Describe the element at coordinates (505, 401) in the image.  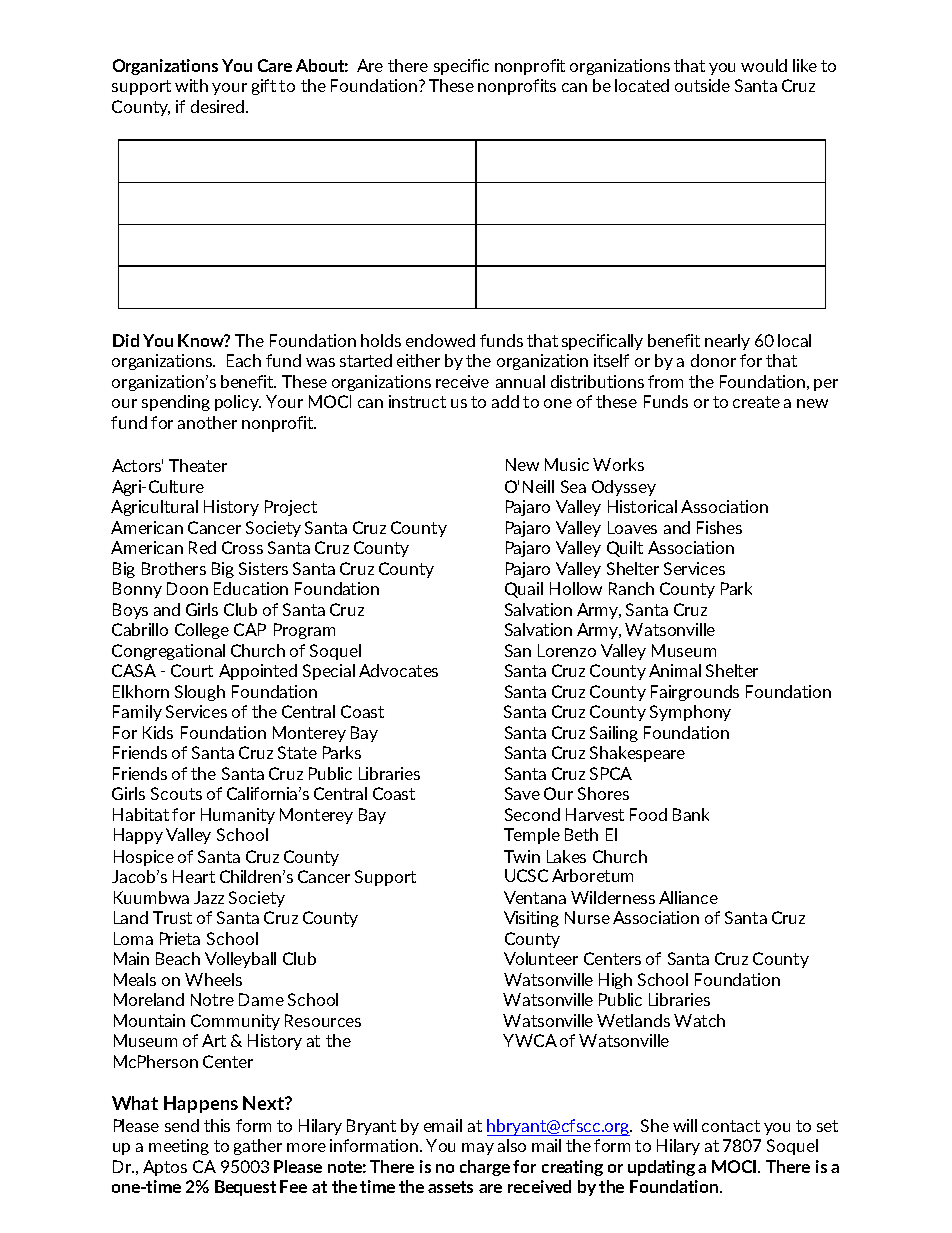
I see `add` at that location.
